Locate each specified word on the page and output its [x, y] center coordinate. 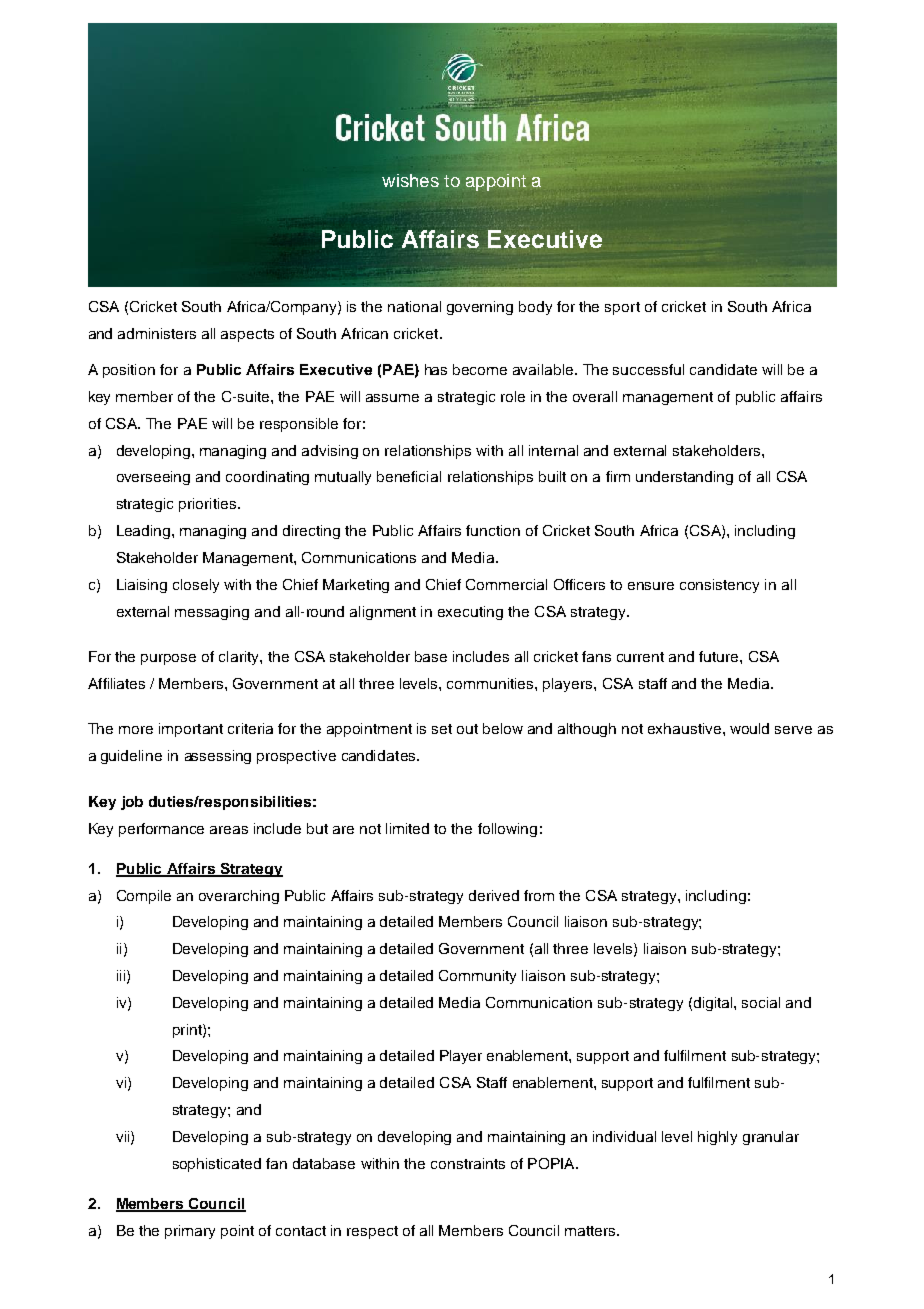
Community [477, 977]
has [436, 369]
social [761, 1002]
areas [229, 830]
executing [470, 613]
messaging [212, 613]
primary [190, 1232]
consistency [719, 586]
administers [157, 333]
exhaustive [686, 728]
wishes [410, 180]
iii [122, 976]
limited [407, 828]
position [129, 371]
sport [622, 308]
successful [648, 369]
